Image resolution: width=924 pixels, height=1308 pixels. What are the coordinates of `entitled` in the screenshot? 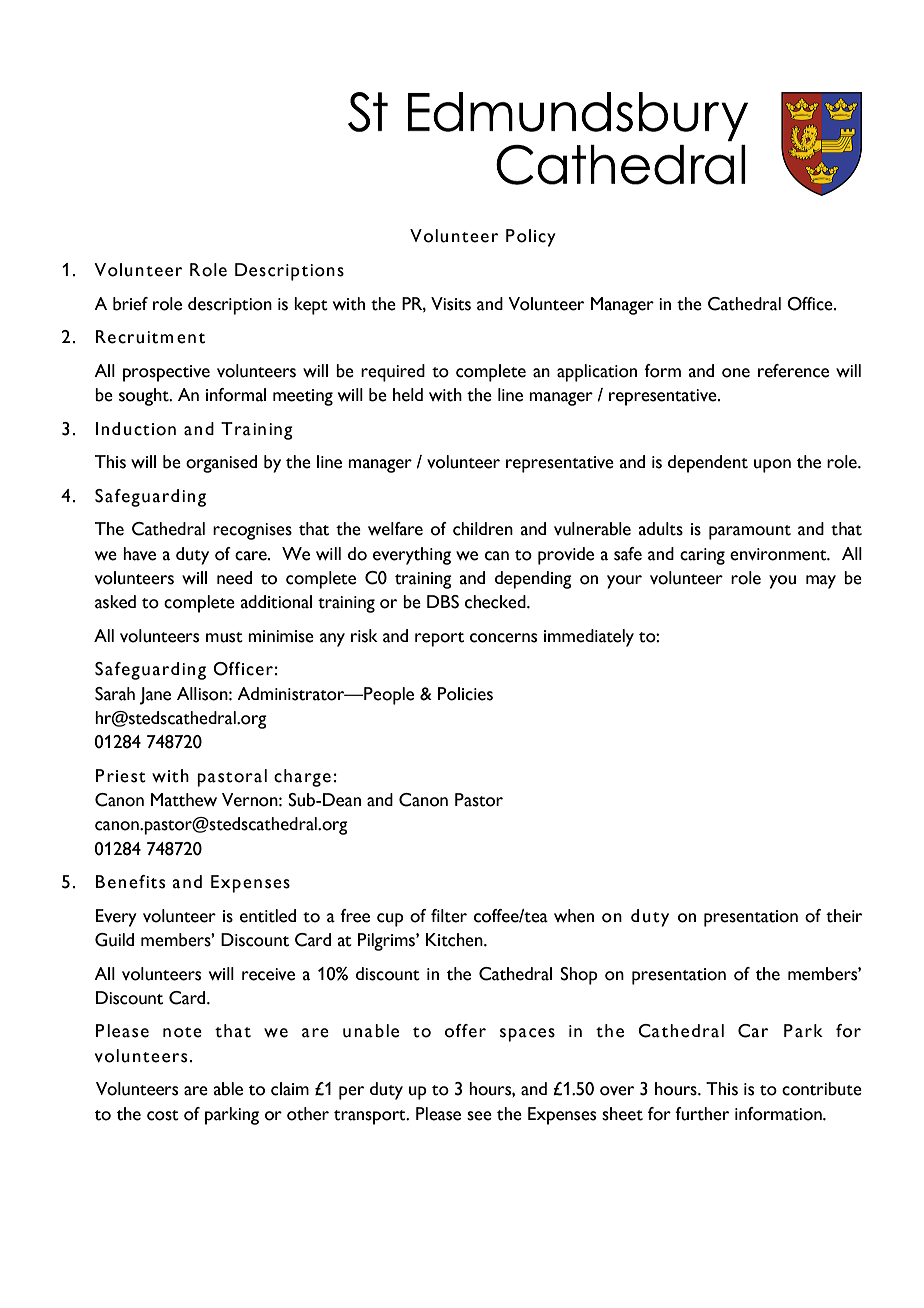 It's located at (268, 916).
